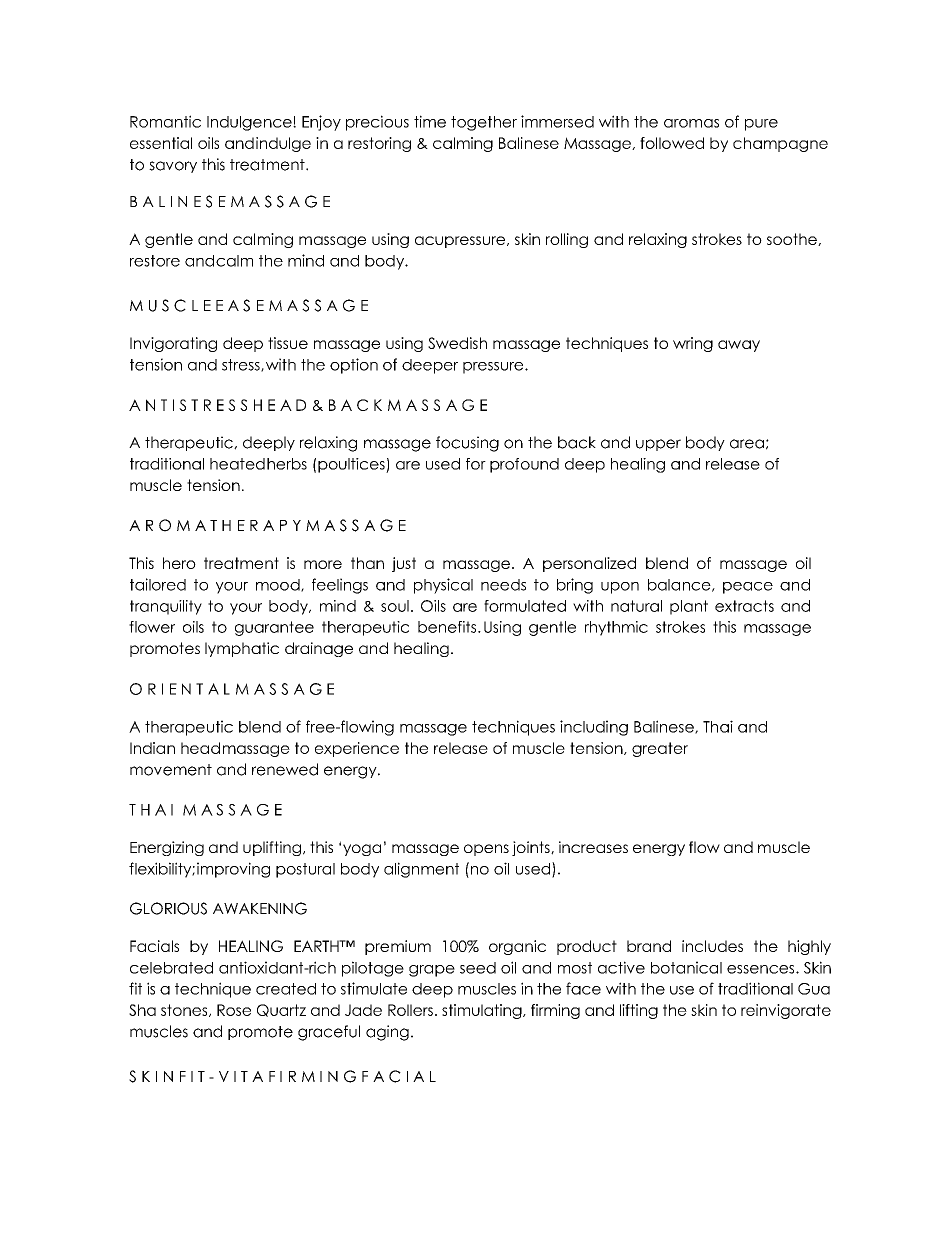 The width and height of the document is (952, 1233). Describe the element at coordinates (484, 123) in the document. I see `together` at that location.
